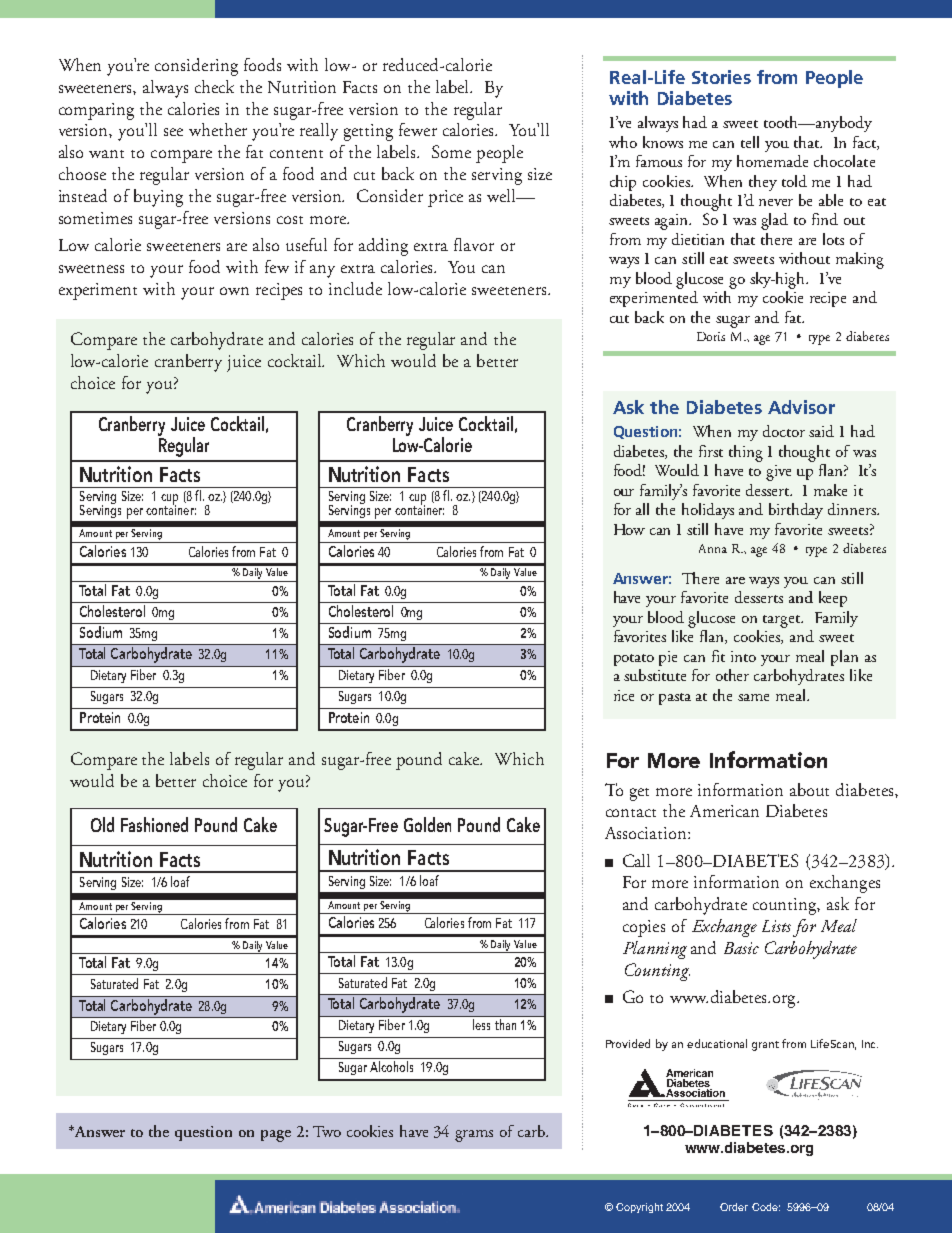 This document has width=952, height=1233. Describe the element at coordinates (634, 660) in the document. I see `potato` at that location.
